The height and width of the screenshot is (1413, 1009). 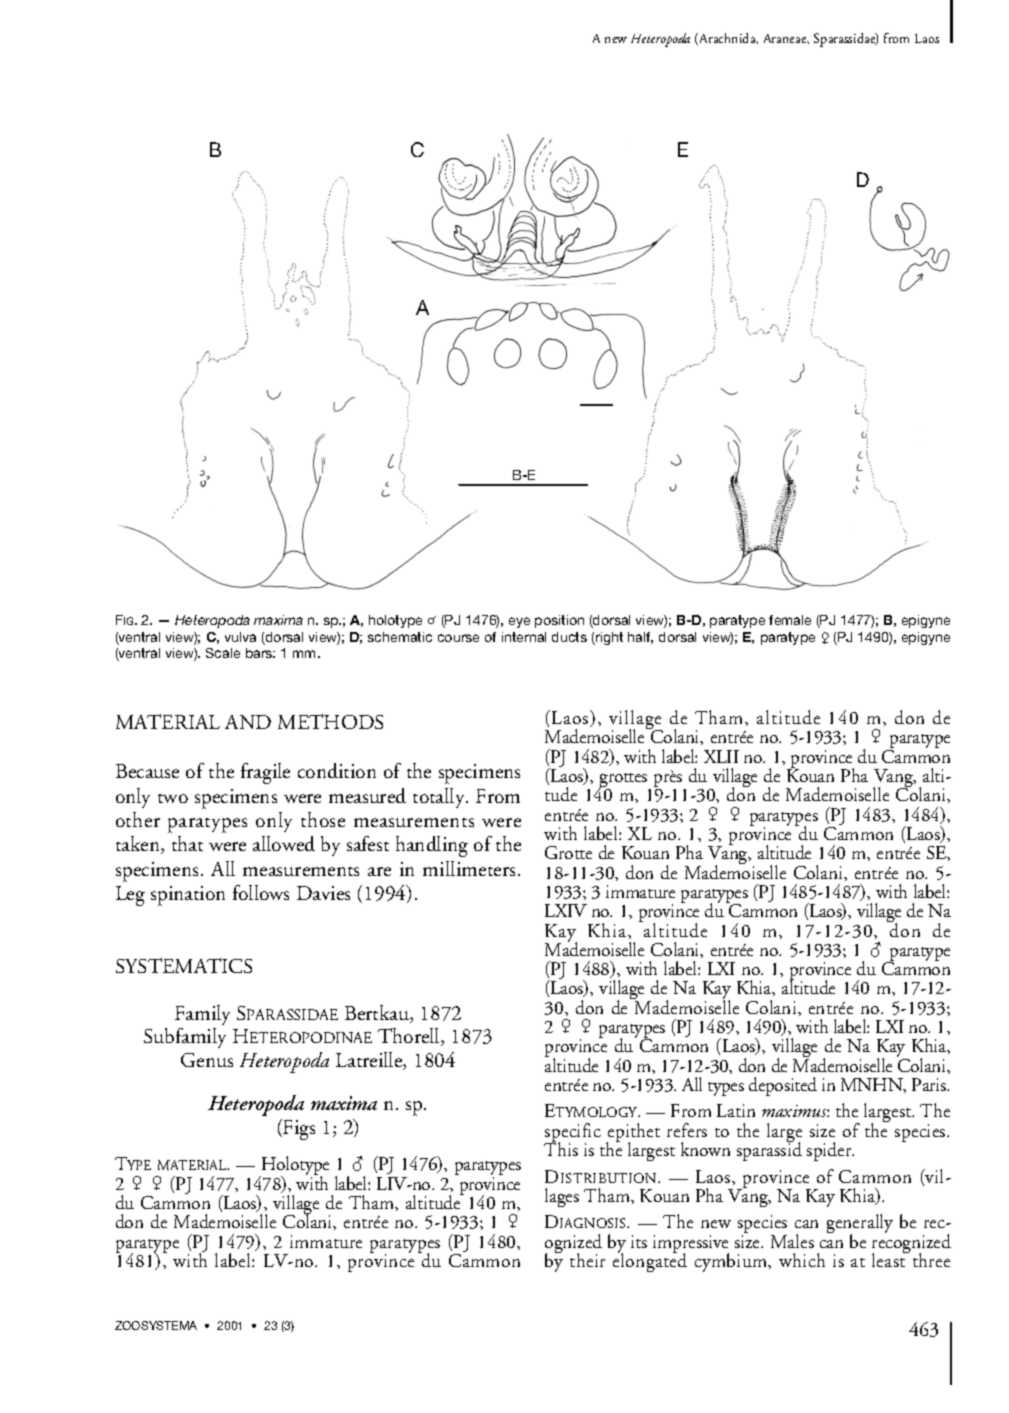 I want to click on position, so click(x=559, y=621).
